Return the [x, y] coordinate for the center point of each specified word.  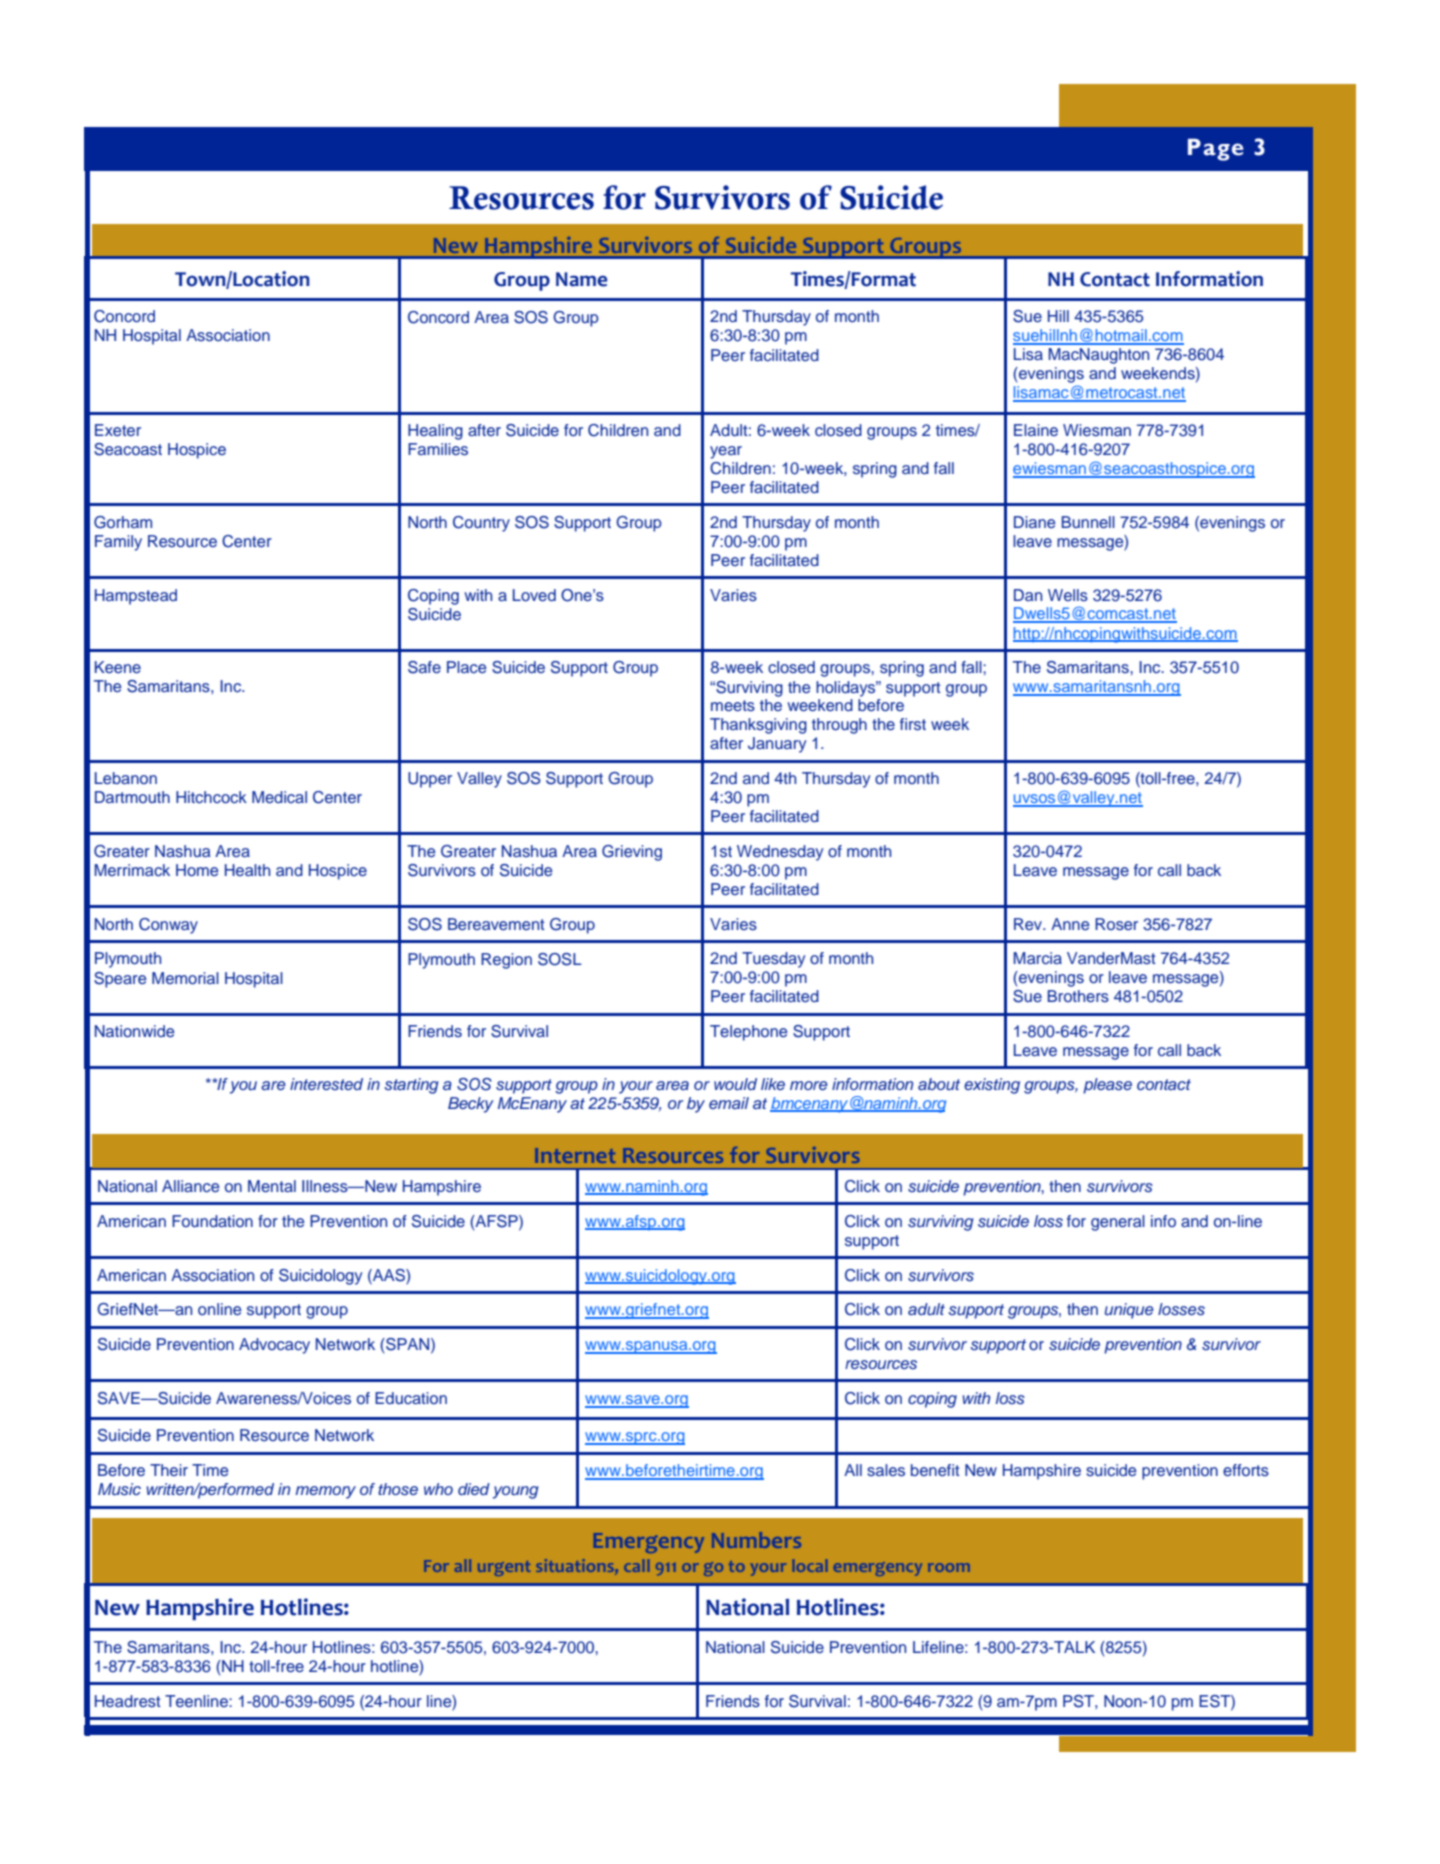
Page [1215, 150]
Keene [118, 667]
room [949, 1567]
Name [581, 279]
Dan [1028, 595]
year [726, 452]
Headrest [128, 1701]
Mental [272, 1186]
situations [576, 1567]
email [729, 1103]
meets [733, 705]
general [1118, 1223]
